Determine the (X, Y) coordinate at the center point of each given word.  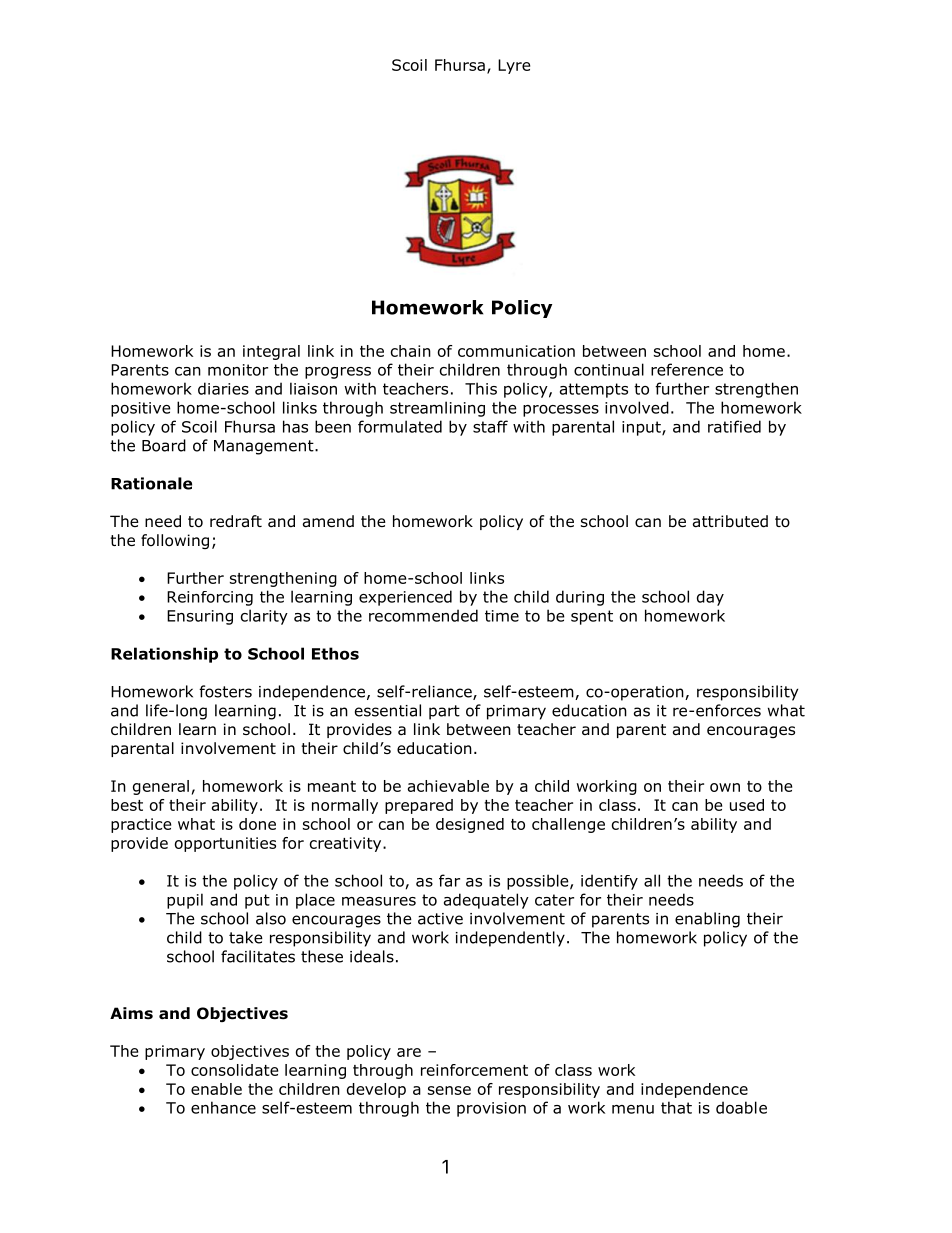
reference (687, 369)
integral (271, 352)
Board (164, 445)
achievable (448, 786)
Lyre (514, 66)
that (676, 1107)
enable (216, 1089)
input (642, 428)
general (161, 787)
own (725, 787)
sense (449, 1090)
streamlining (437, 409)
